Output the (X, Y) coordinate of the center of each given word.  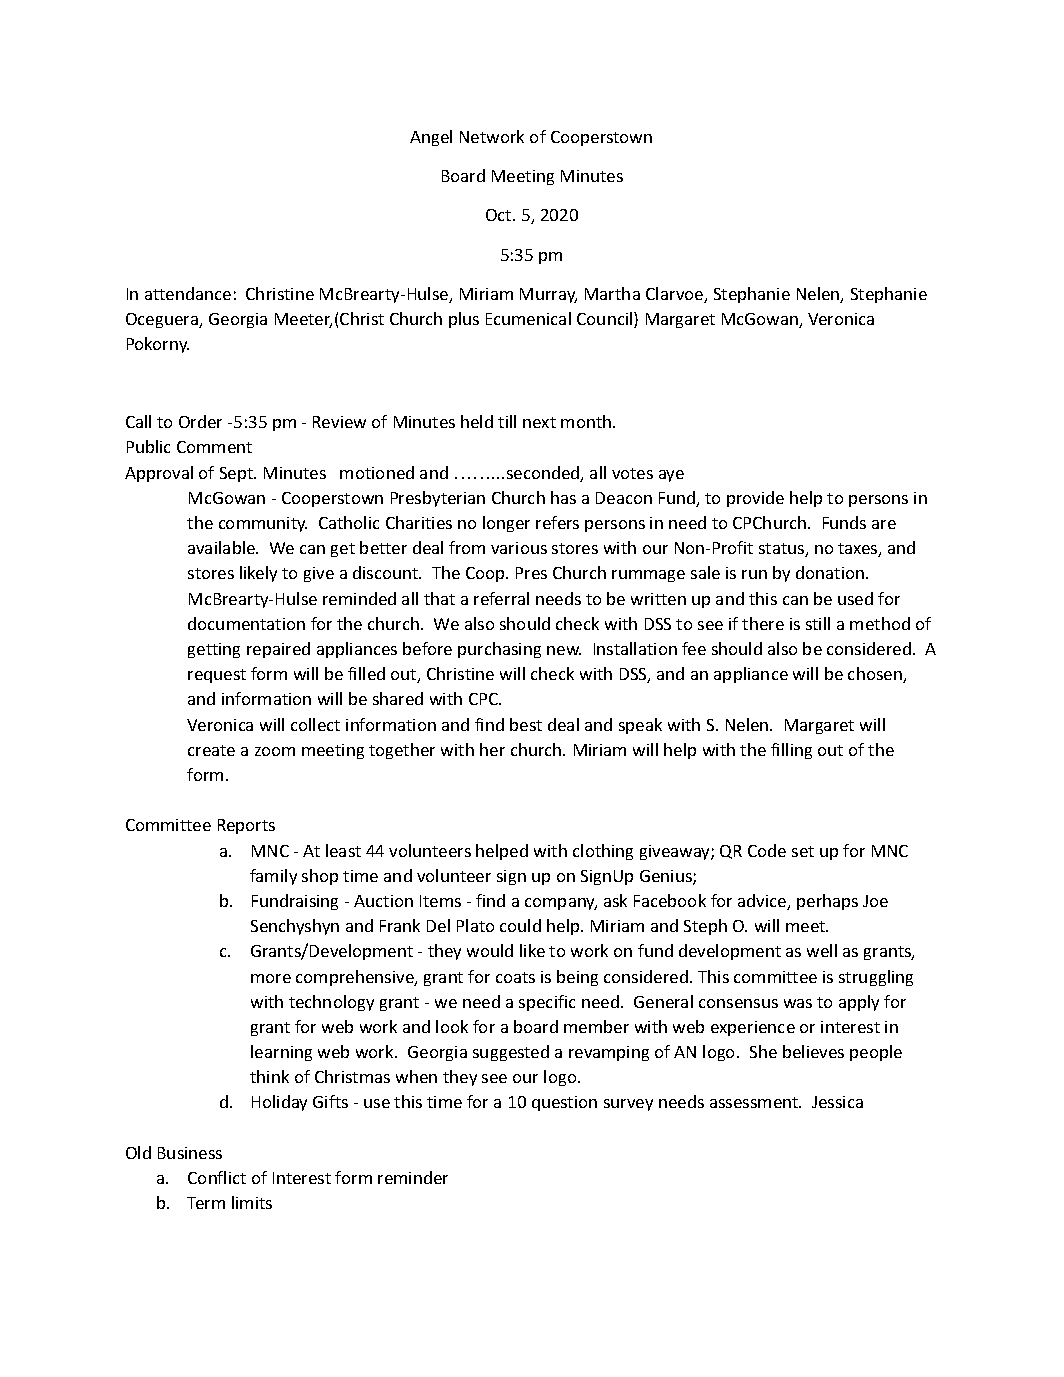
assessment (755, 1102)
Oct (500, 215)
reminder (413, 1177)
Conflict (217, 1177)
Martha (612, 293)
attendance (188, 293)
